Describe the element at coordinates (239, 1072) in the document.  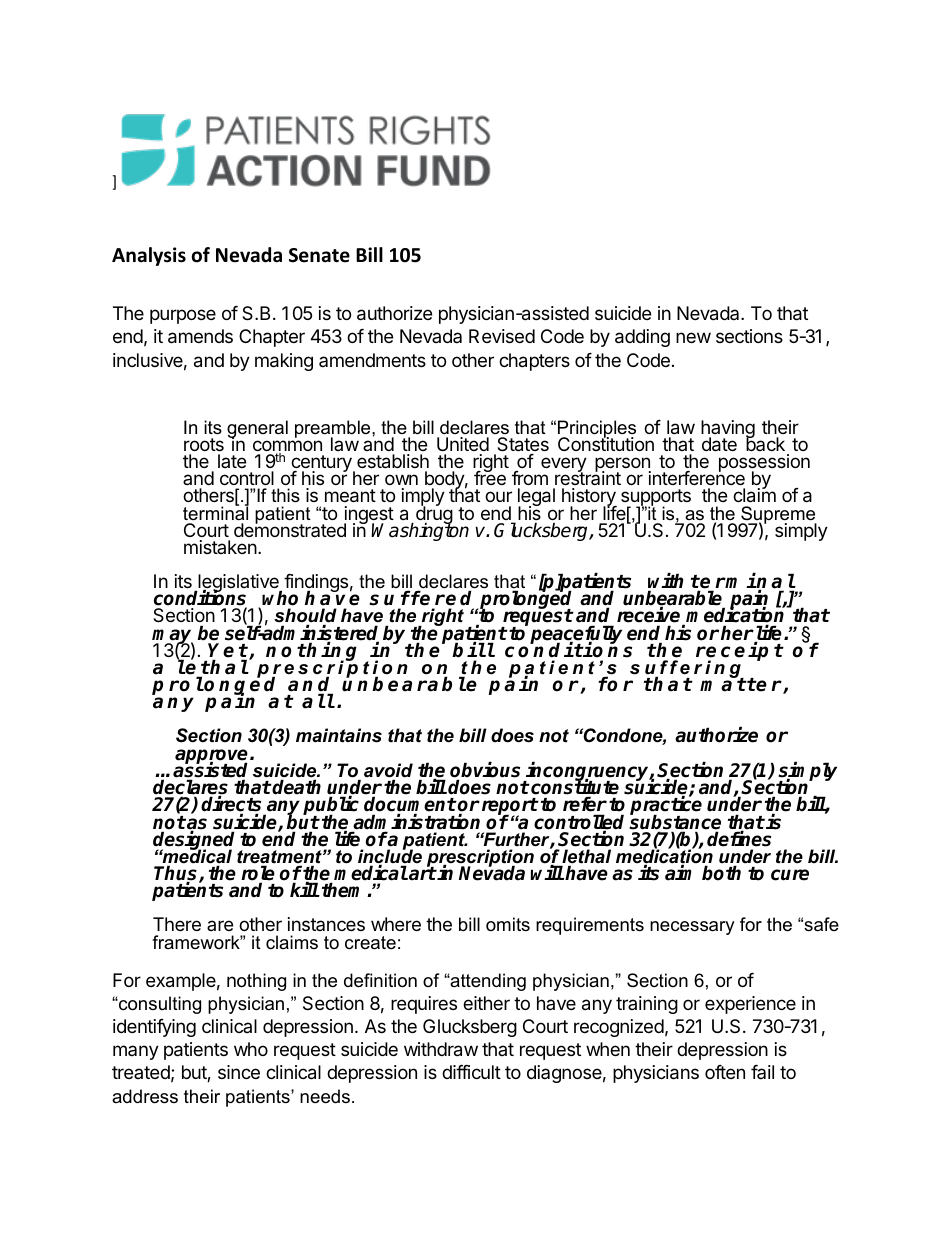
I see `since` at that location.
